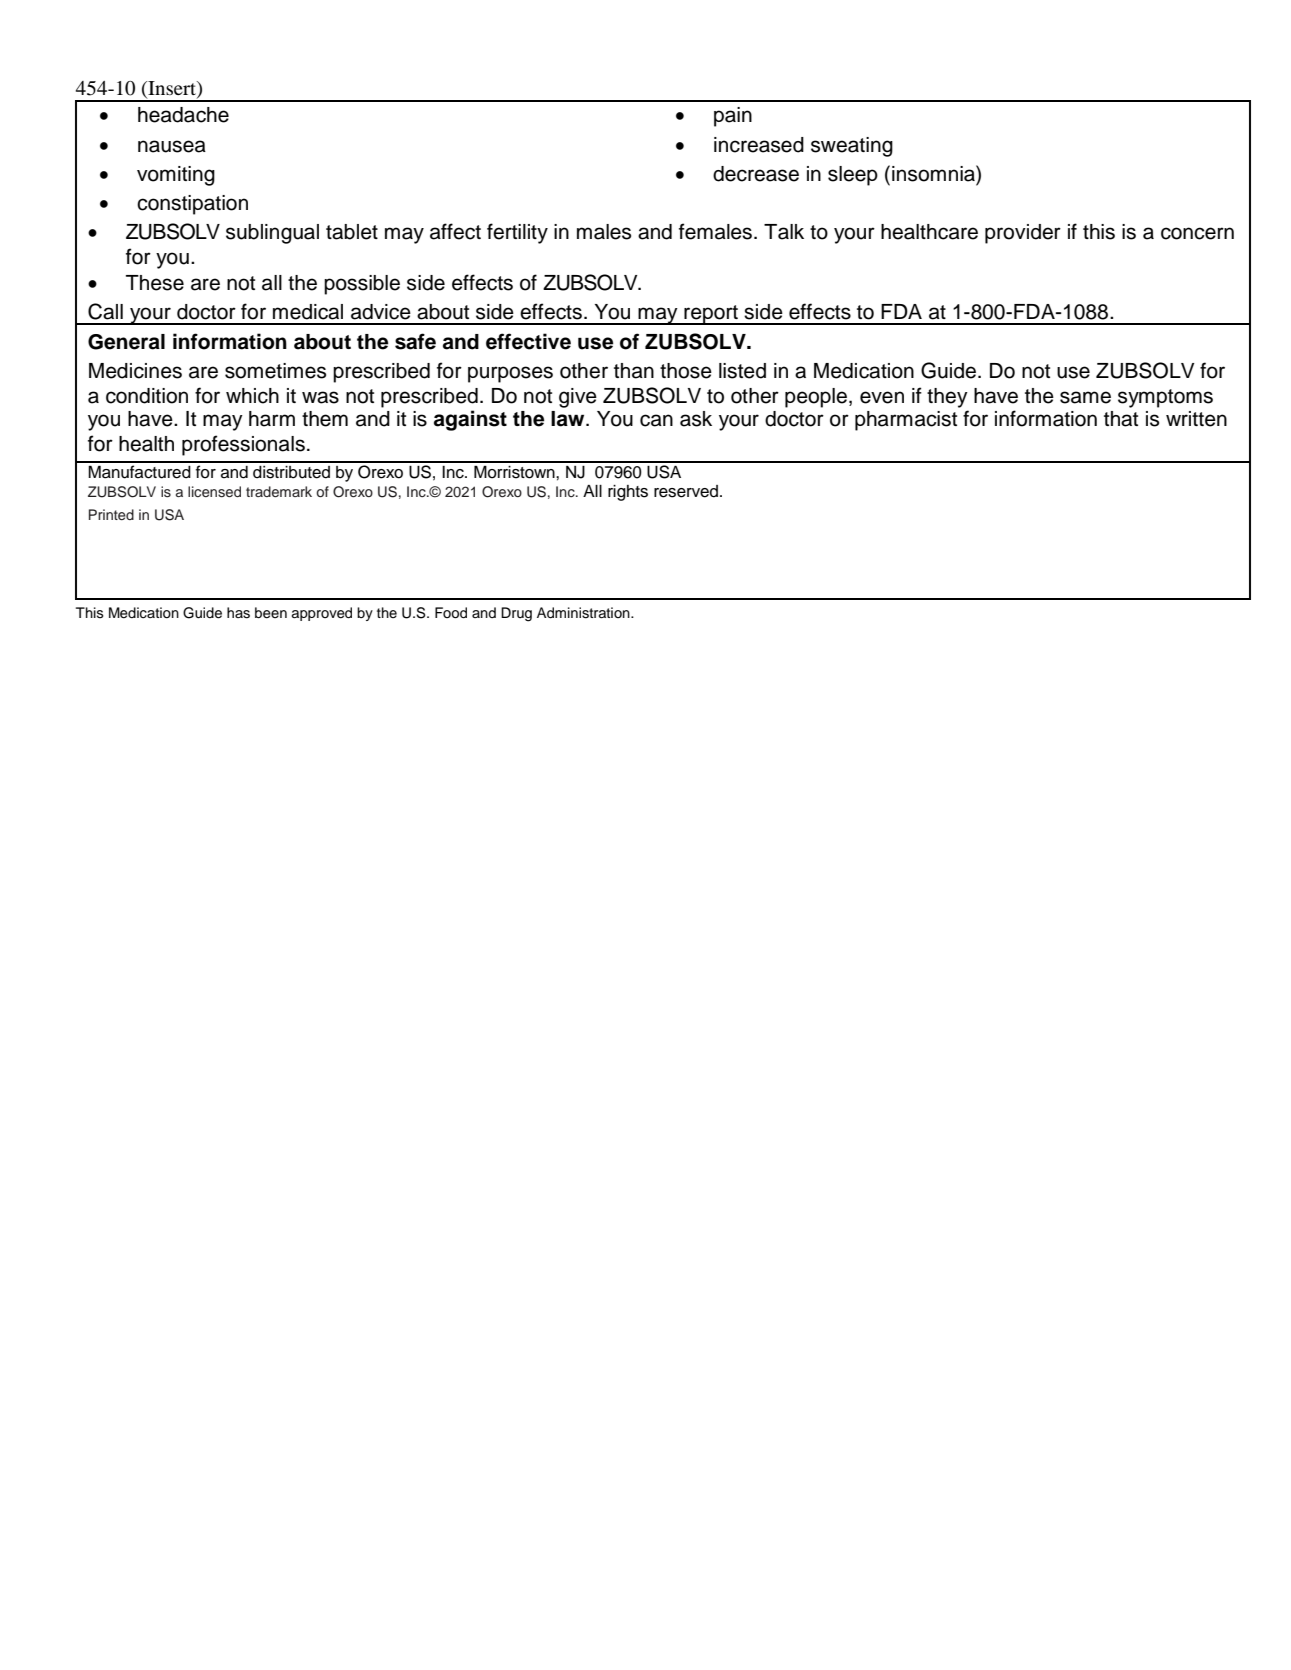 The width and height of the screenshot is (1291, 1670). What do you see at coordinates (308, 312) in the screenshot?
I see `medical` at bounding box center [308, 312].
